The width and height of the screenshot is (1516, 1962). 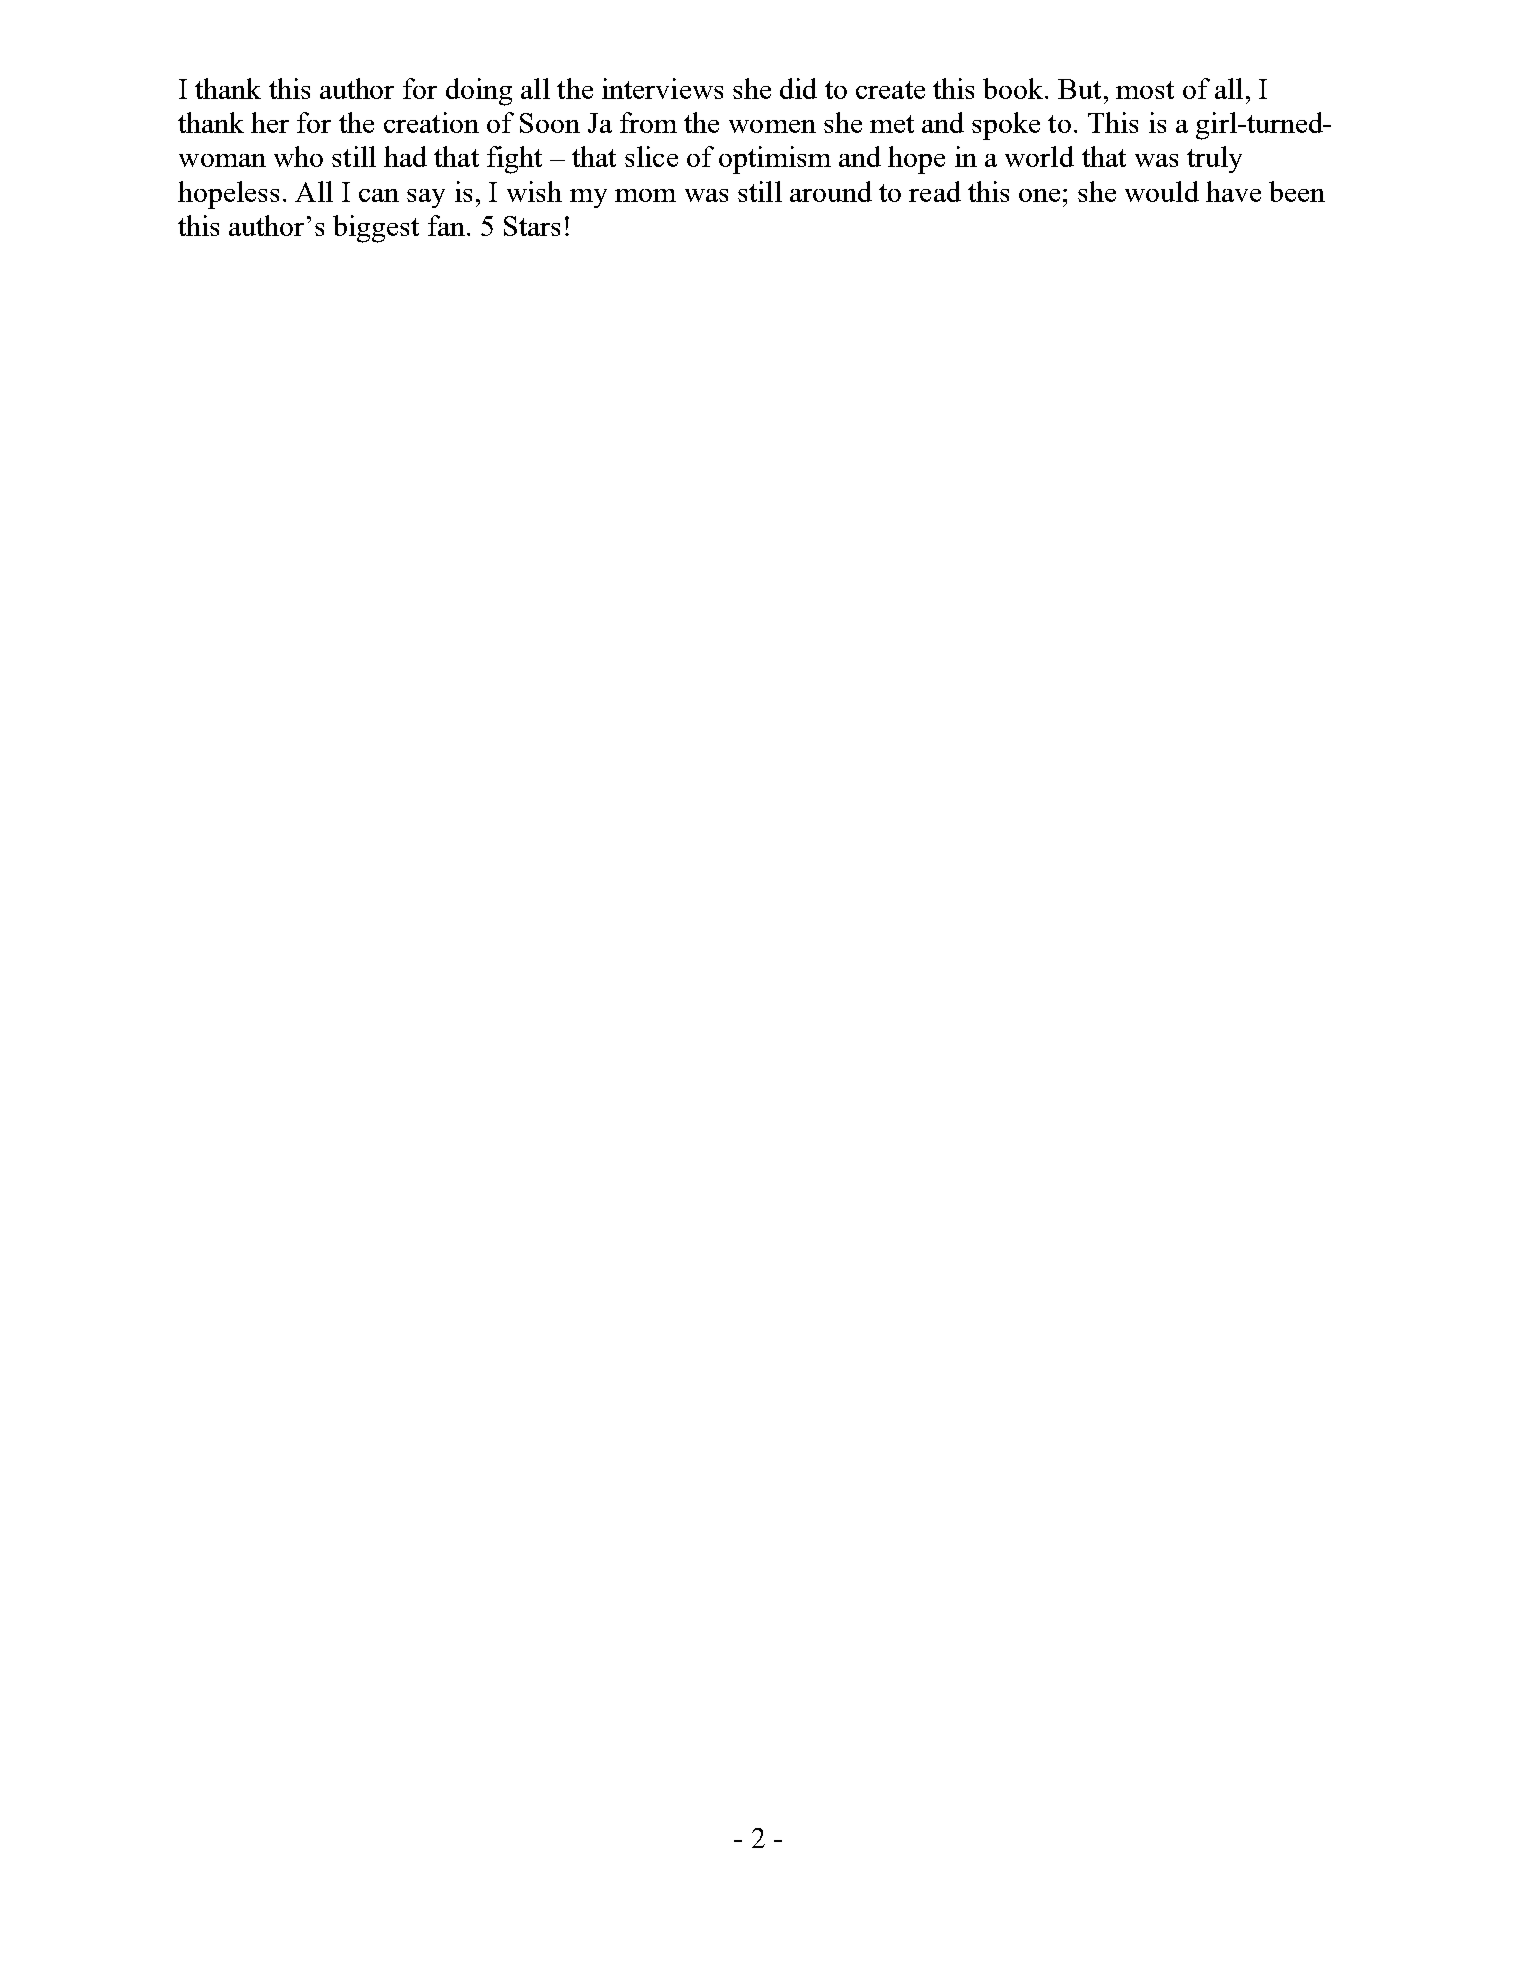 What do you see at coordinates (831, 191) in the screenshot?
I see `around` at bounding box center [831, 191].
